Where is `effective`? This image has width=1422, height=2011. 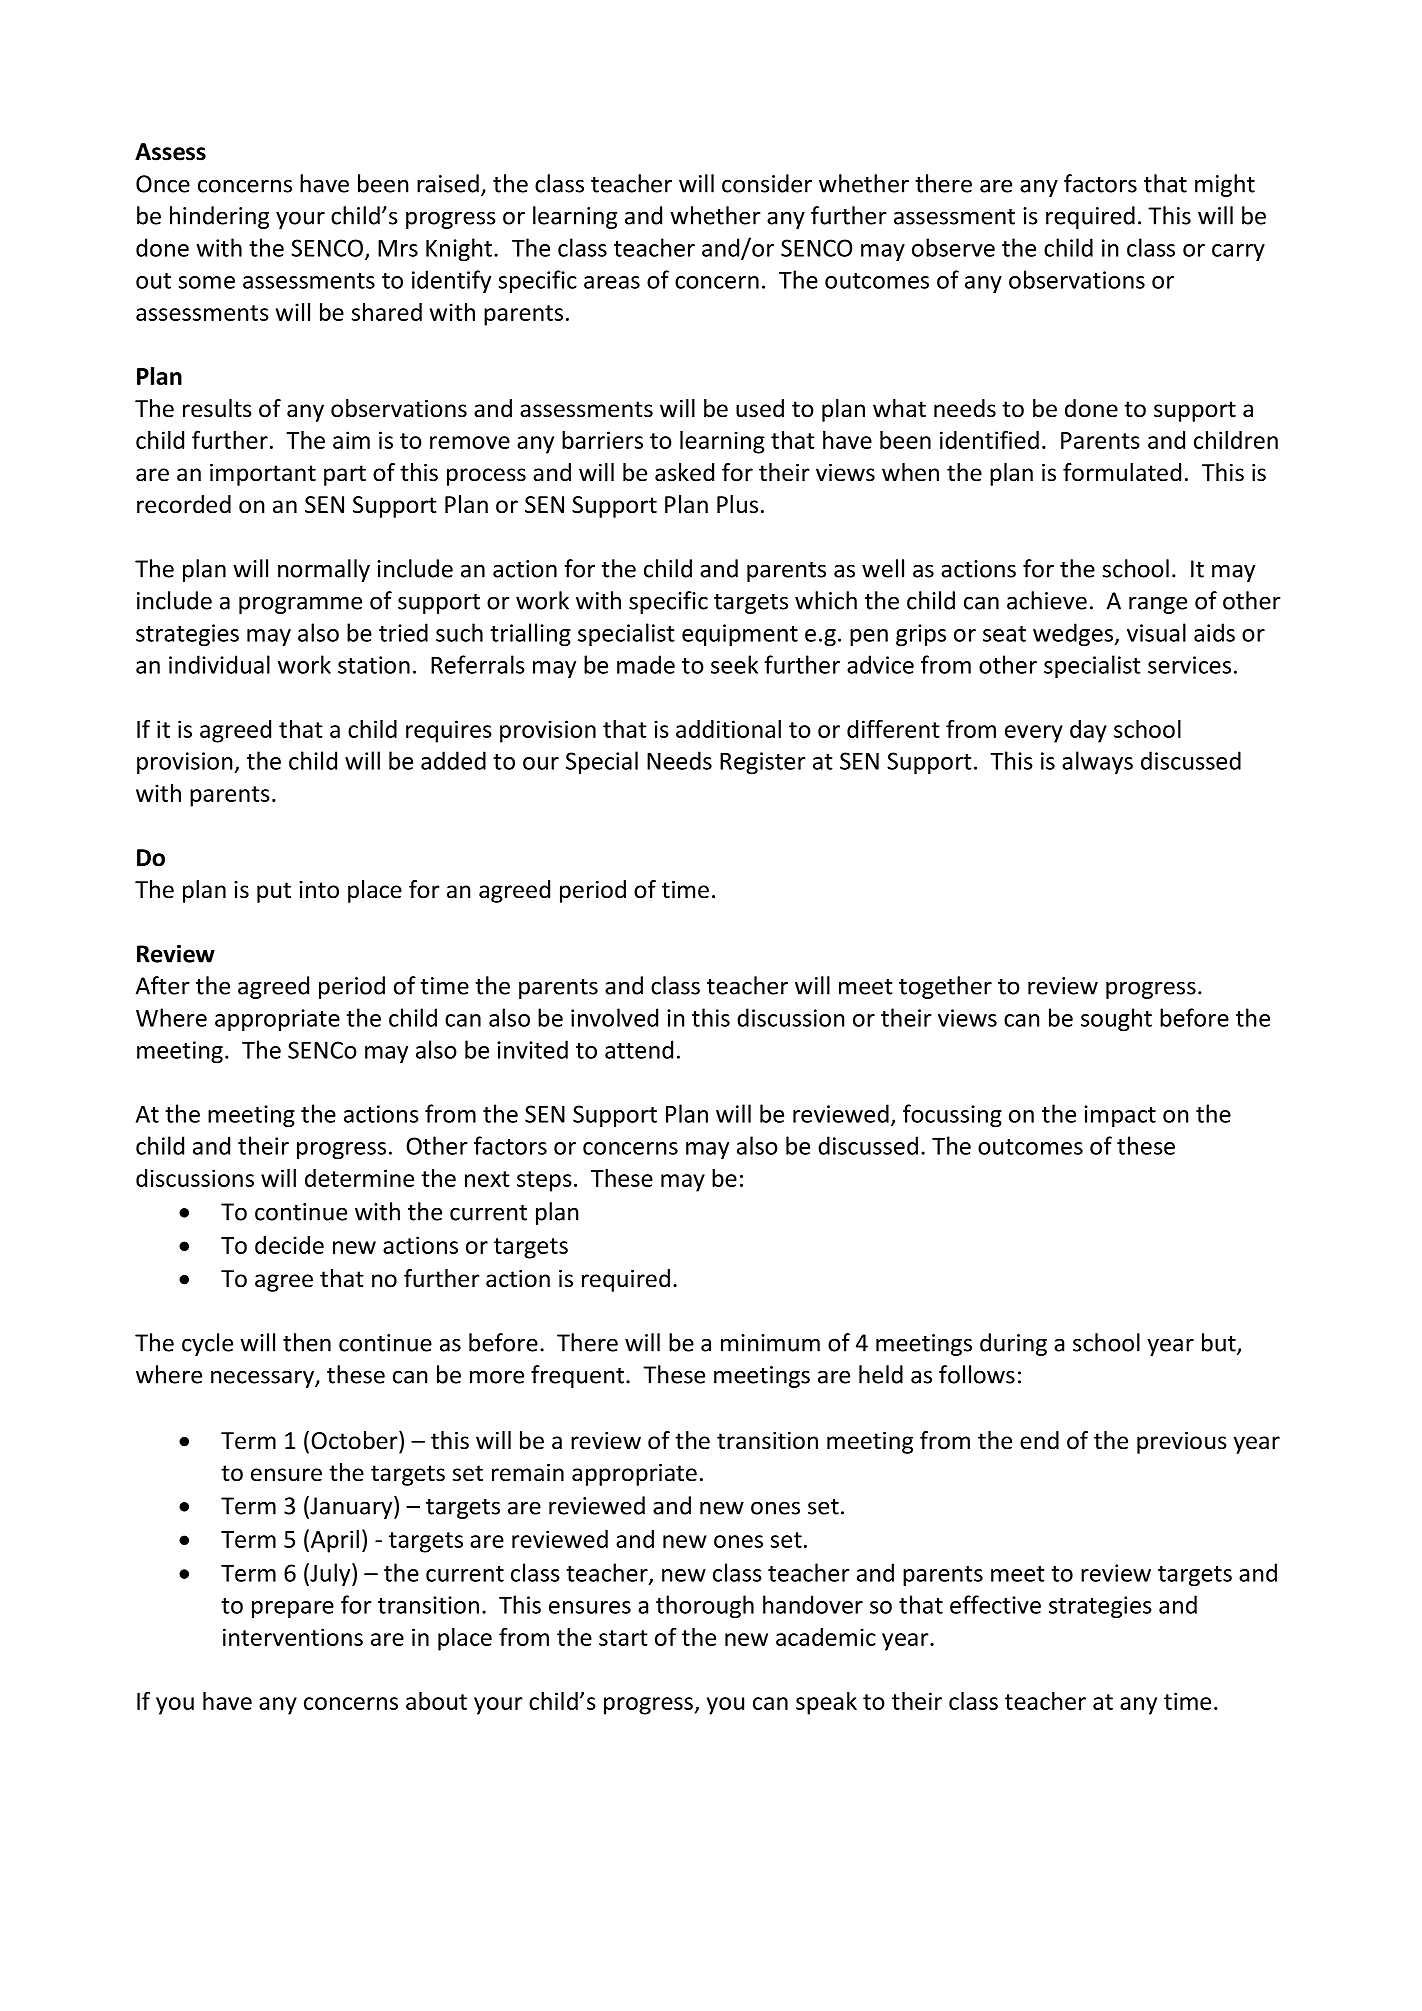 effective is located at coordinates (995, 1604).
